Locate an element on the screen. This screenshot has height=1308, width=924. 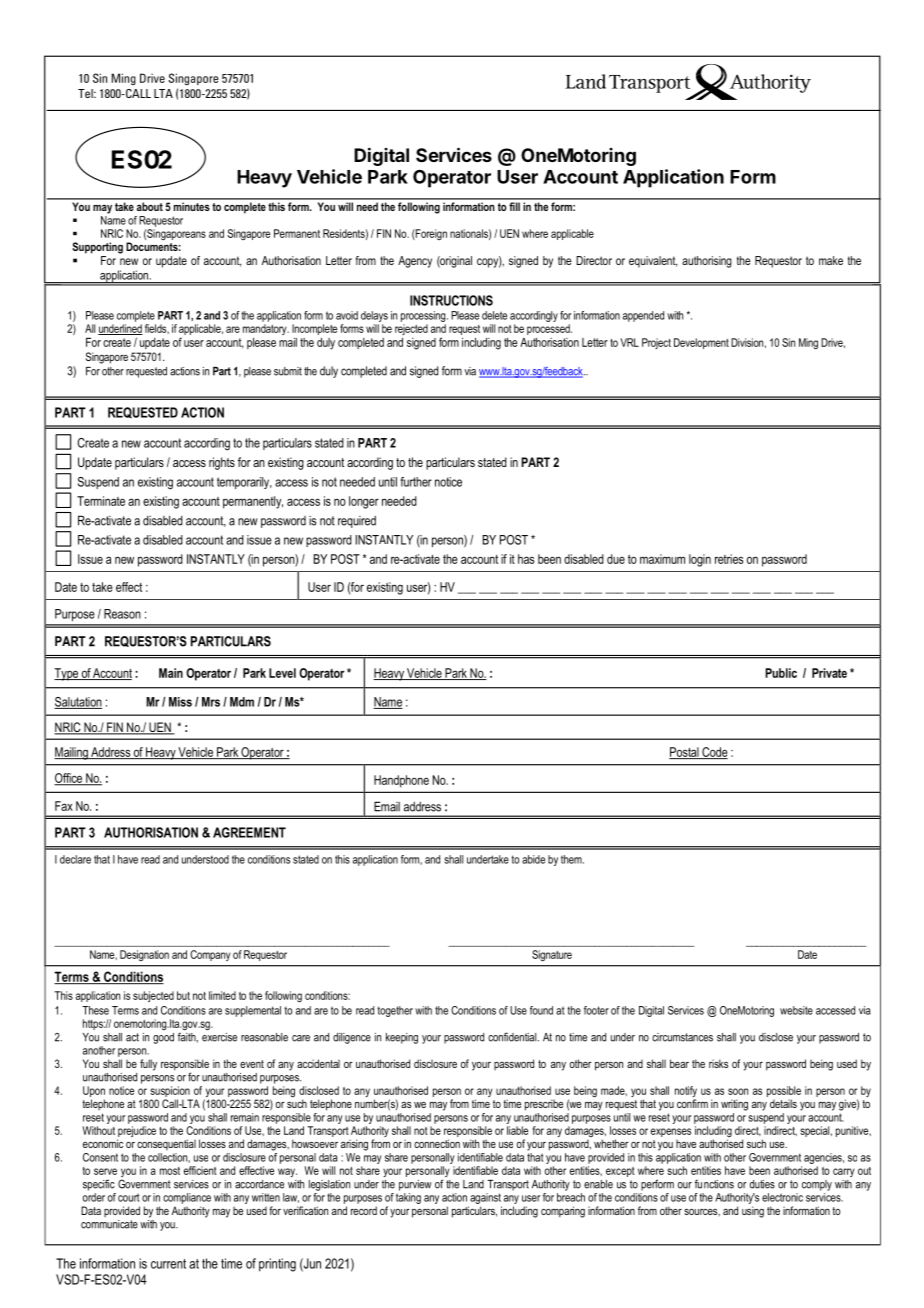
retries is located at coordinates (729, 559).
